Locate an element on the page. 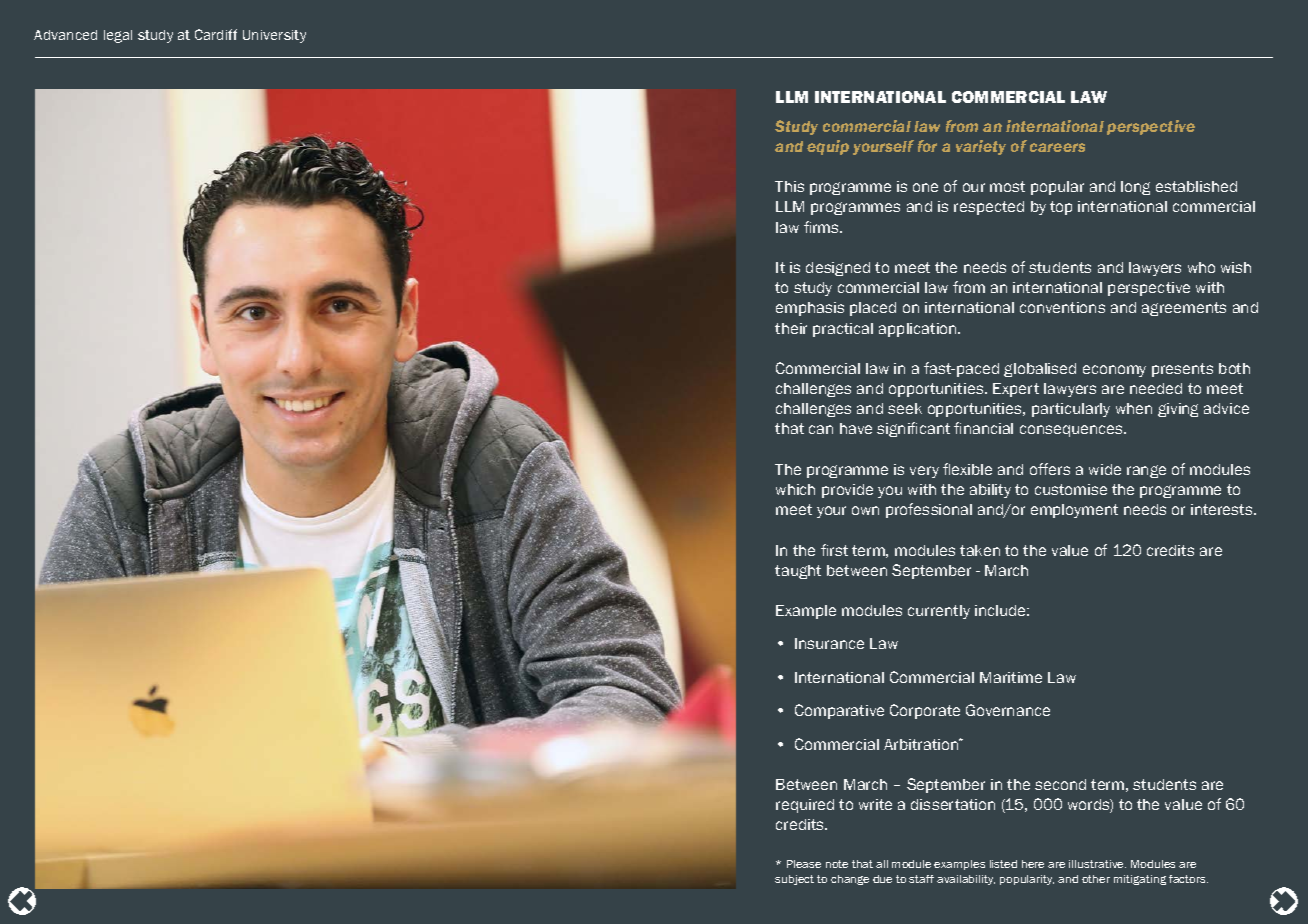  careers is located at coordinates (1057, 147).
